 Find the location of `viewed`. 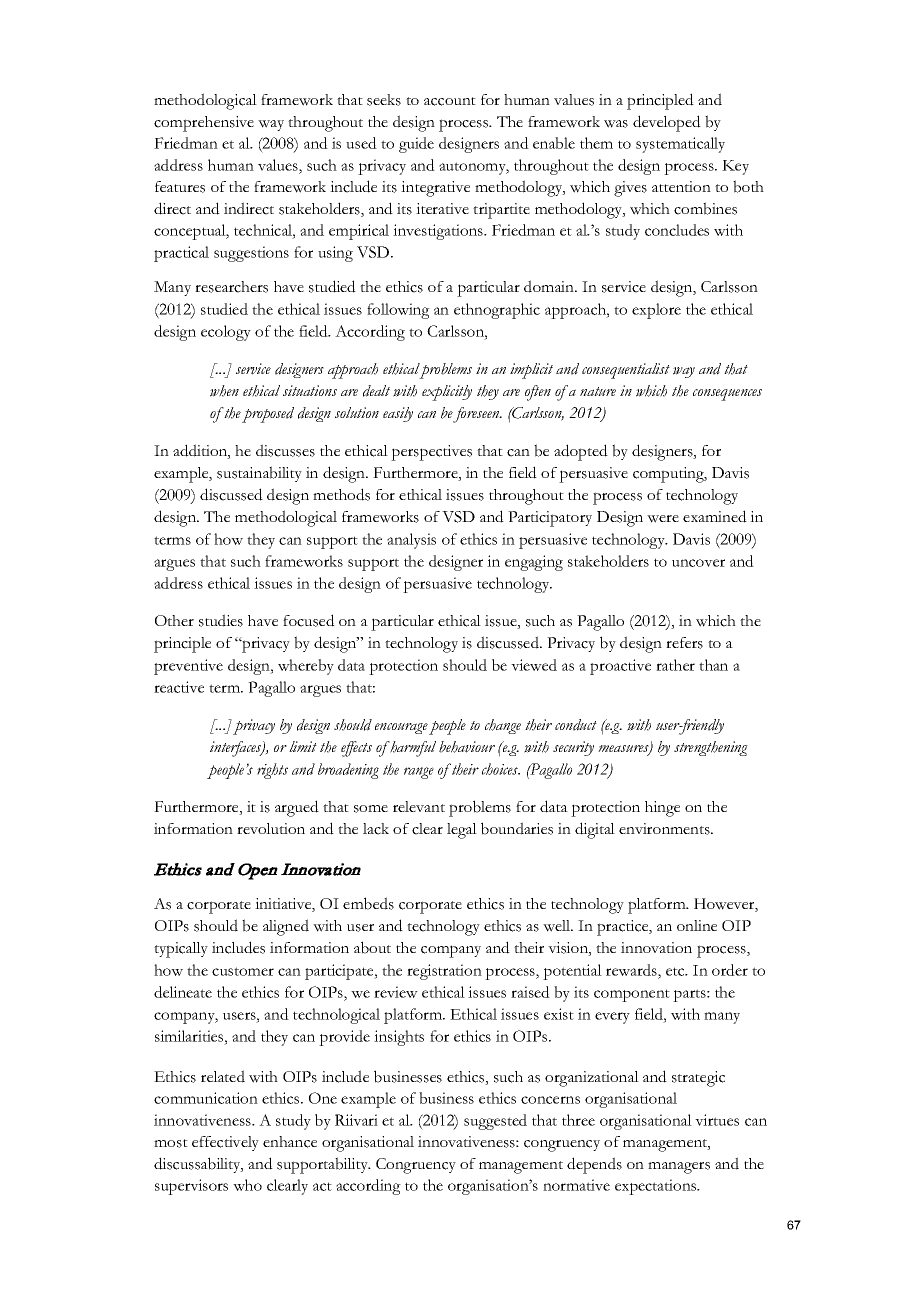

viewed is located at coordinates (534, 665).
